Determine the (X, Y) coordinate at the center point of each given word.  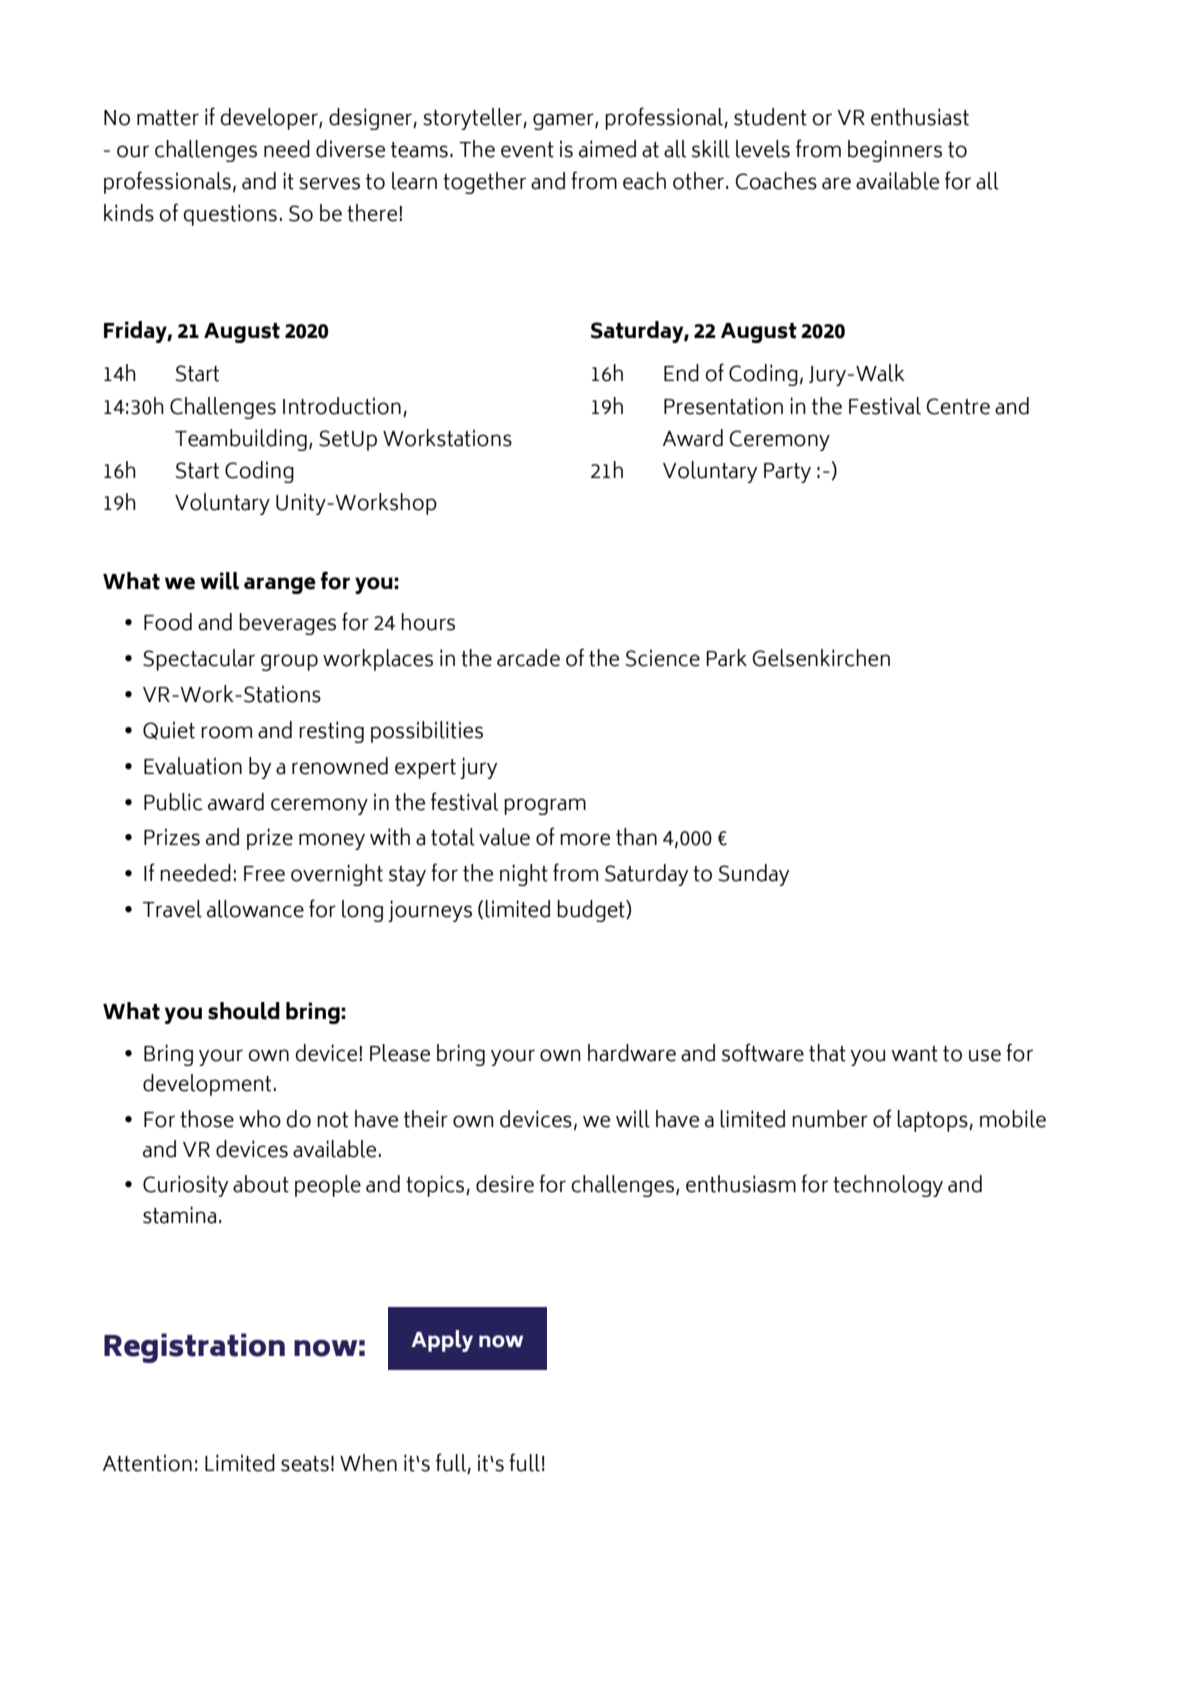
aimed (607, 149)
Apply (442, 1341)
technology (888, 1186)
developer (270, 119)
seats (305, 1464)
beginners (895, 151)
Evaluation (193, 766)
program (545, 806)
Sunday (754, 875)
